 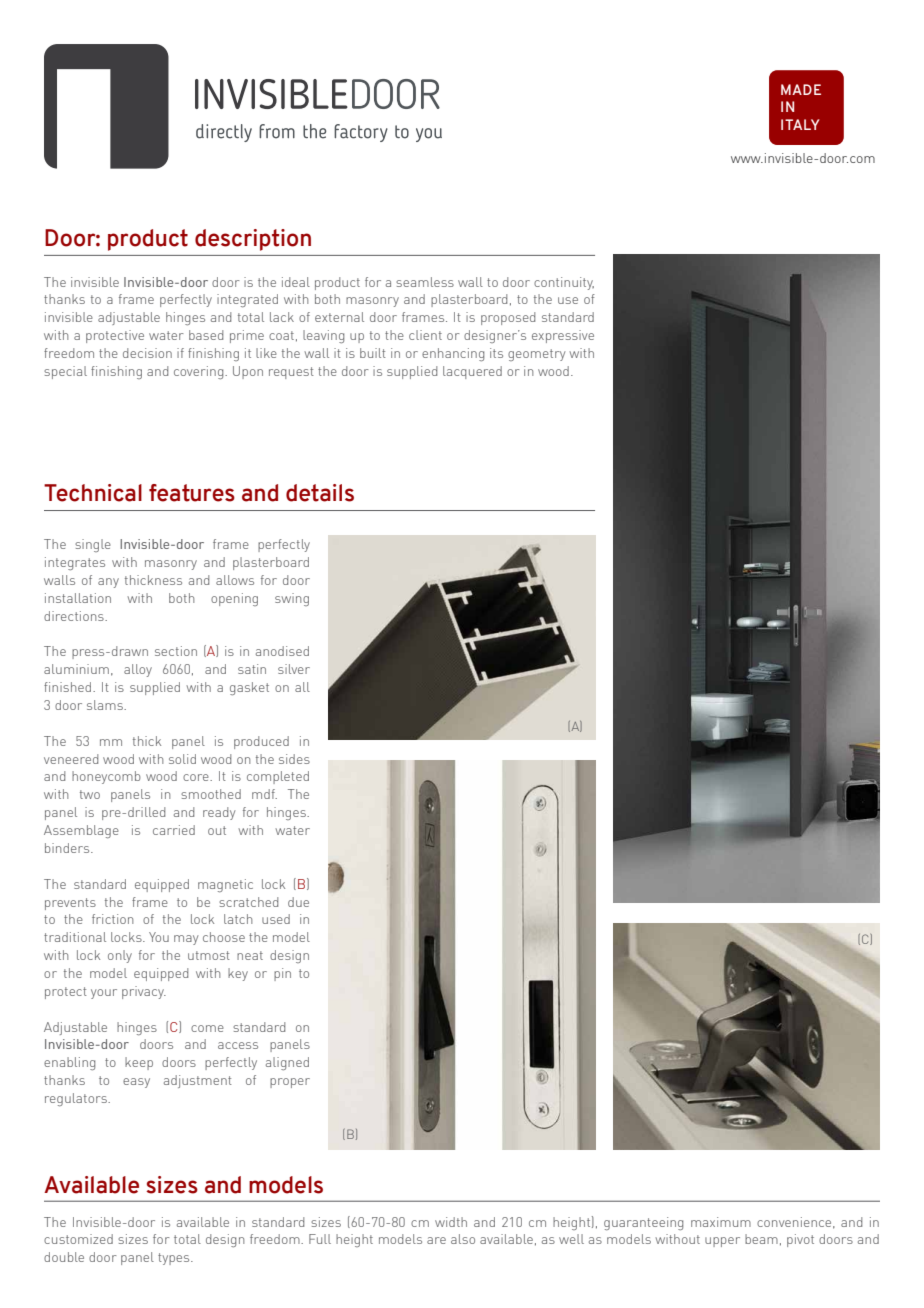 What do you see at coordinates (175, 1259) in the page?
I see `types` at bounding box center [175, 1259].
